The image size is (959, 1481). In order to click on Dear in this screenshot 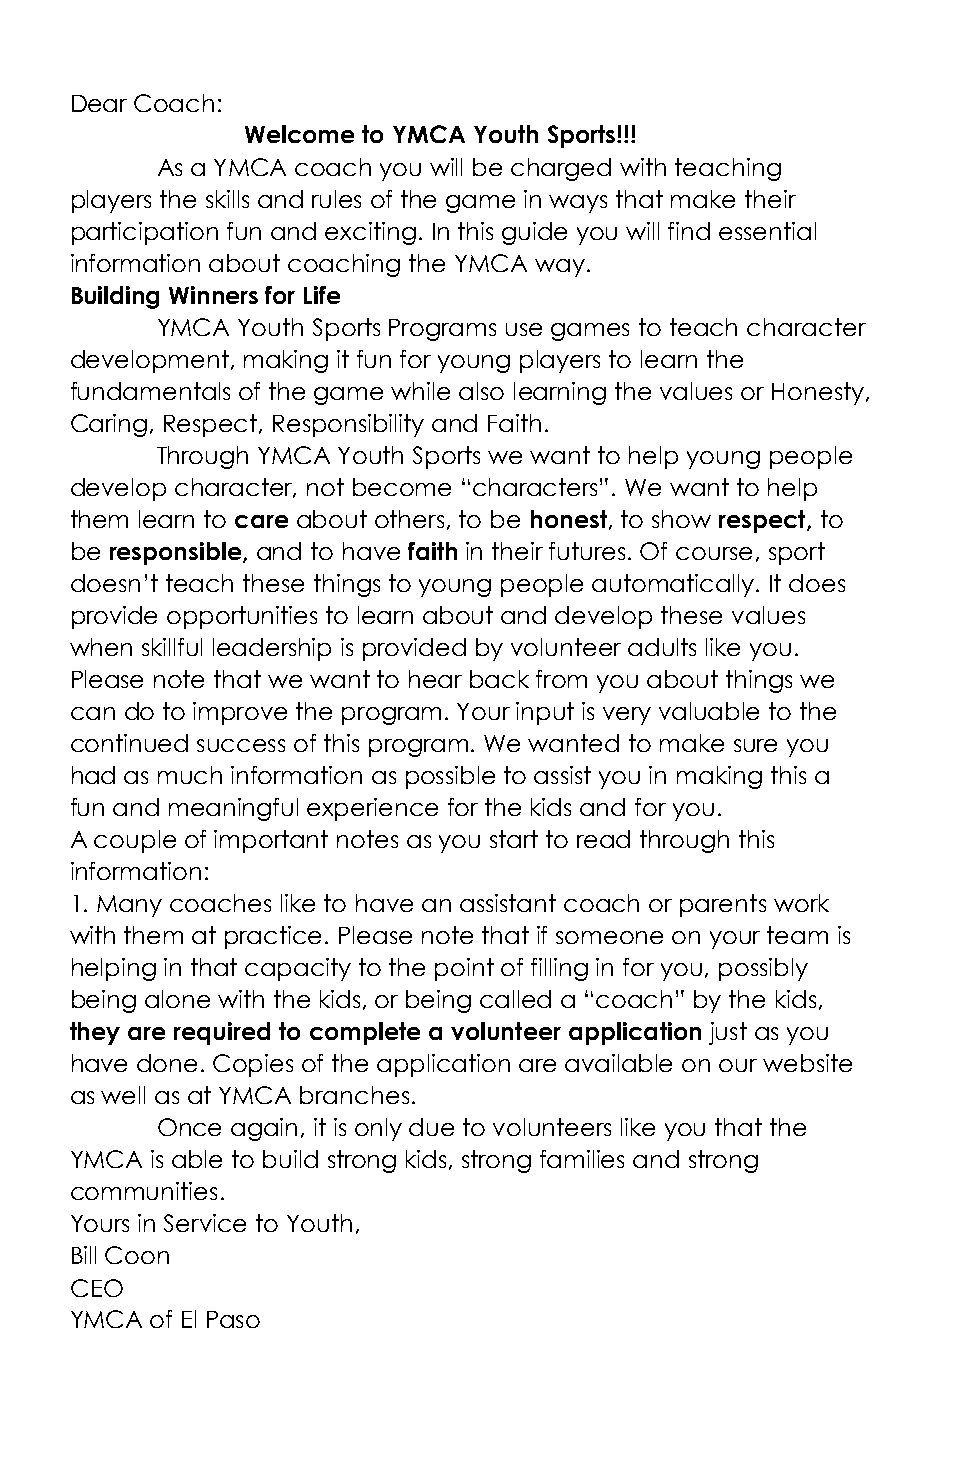, I will do `click(99, 103)`.
